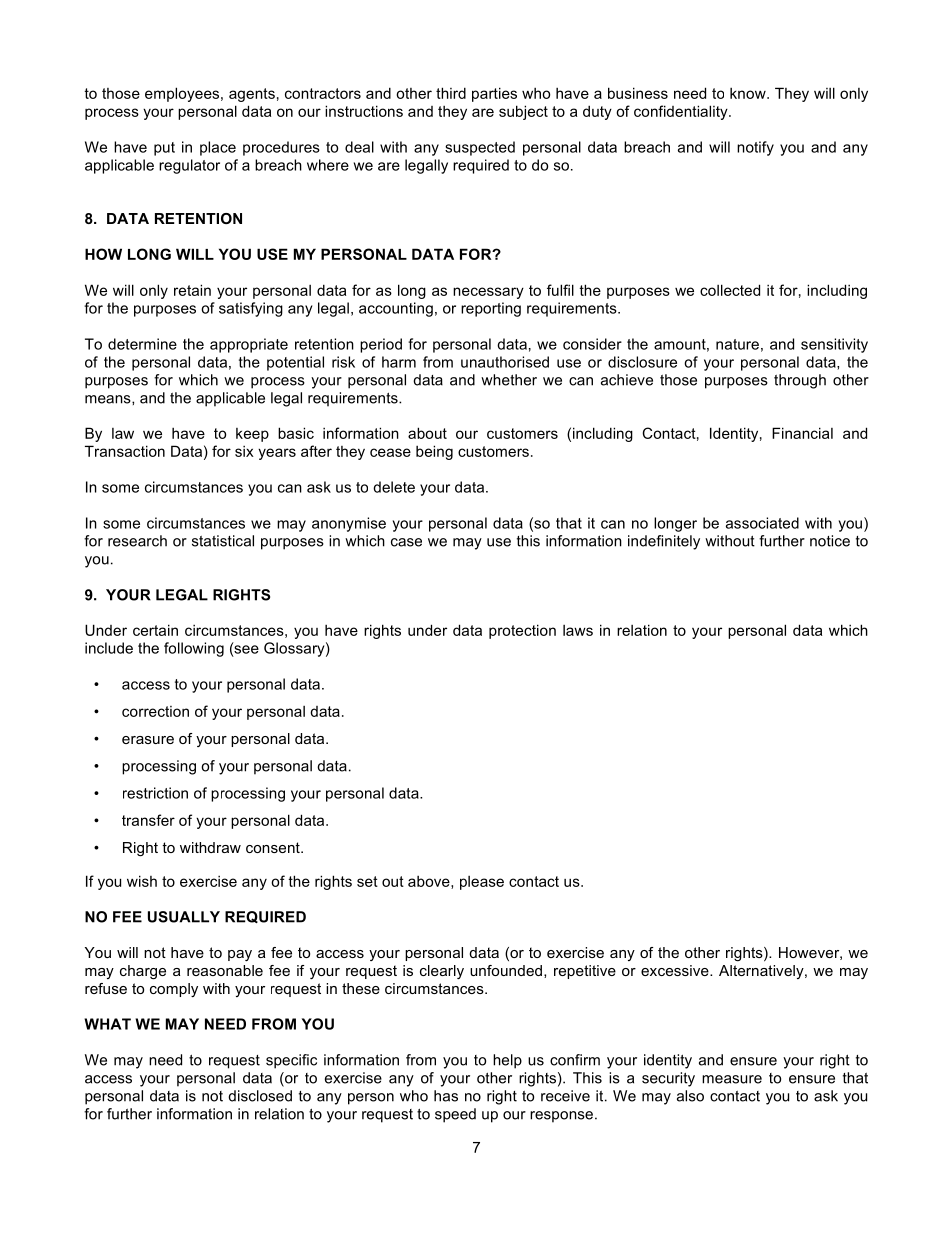 The height and width of the page is (1233, 952). I want to click on has, so click(446, 1096).
